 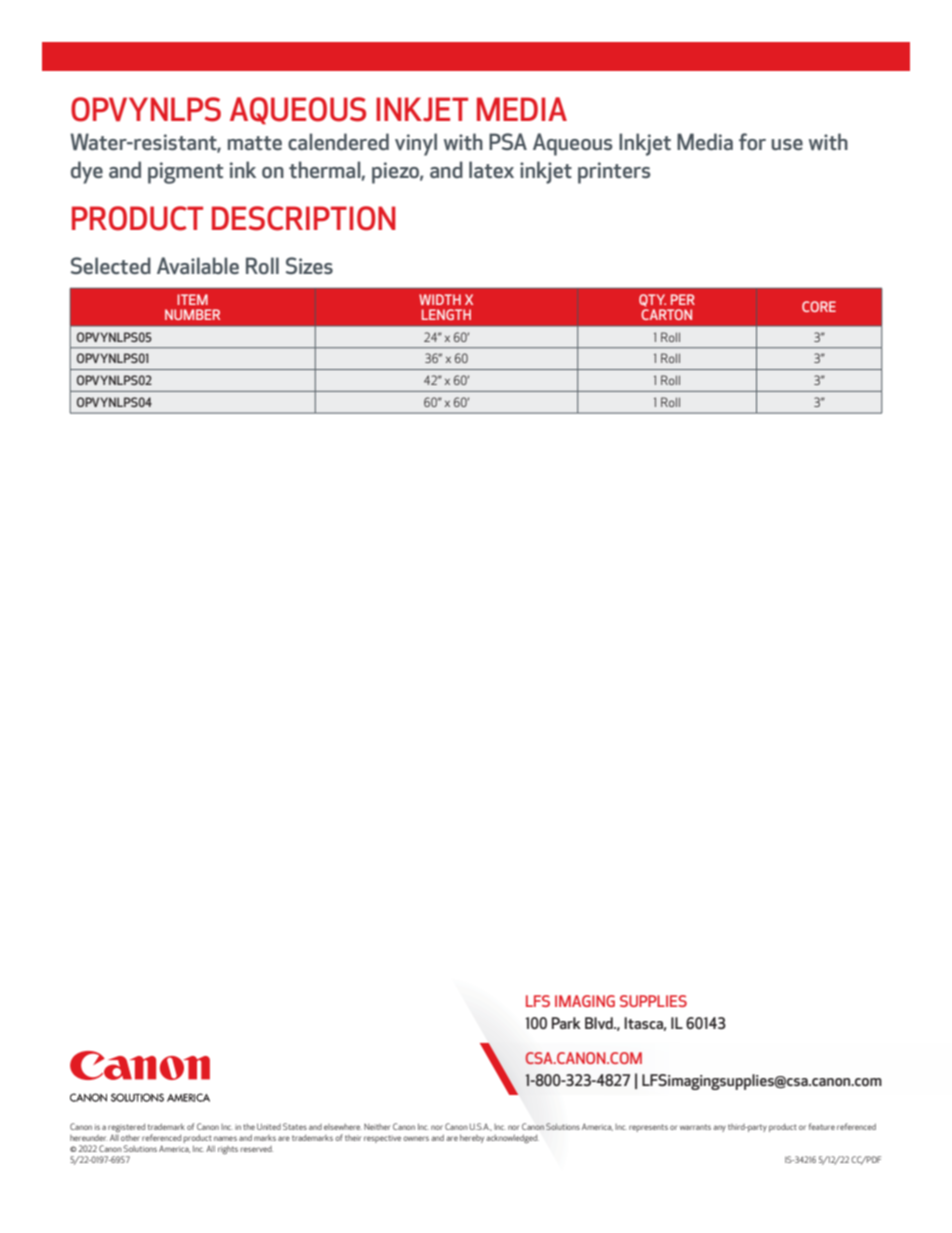 I want to click on LENGTH, so click(x=446, y=314).
